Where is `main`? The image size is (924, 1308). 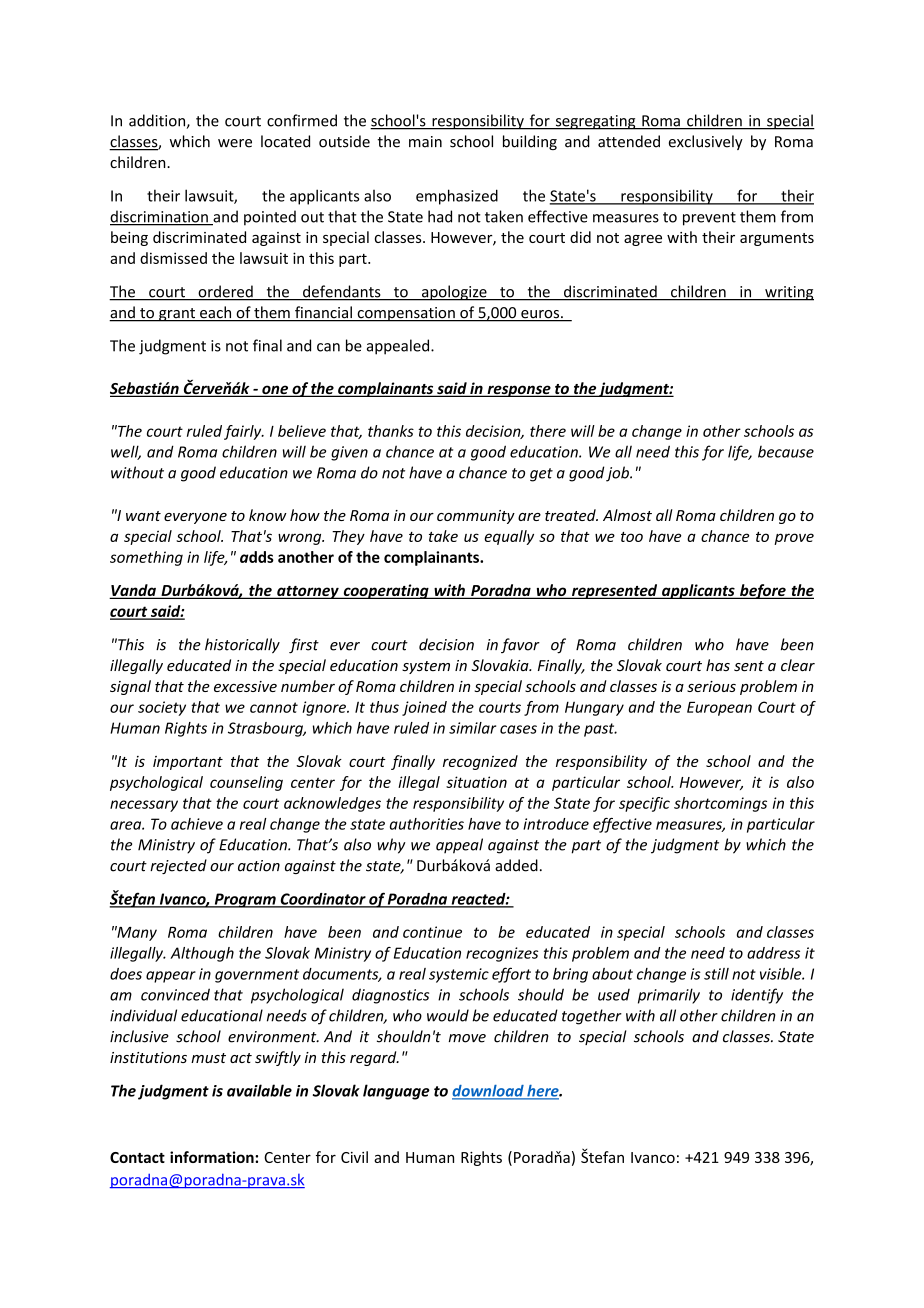 main is located at coordinates (425, 142).
